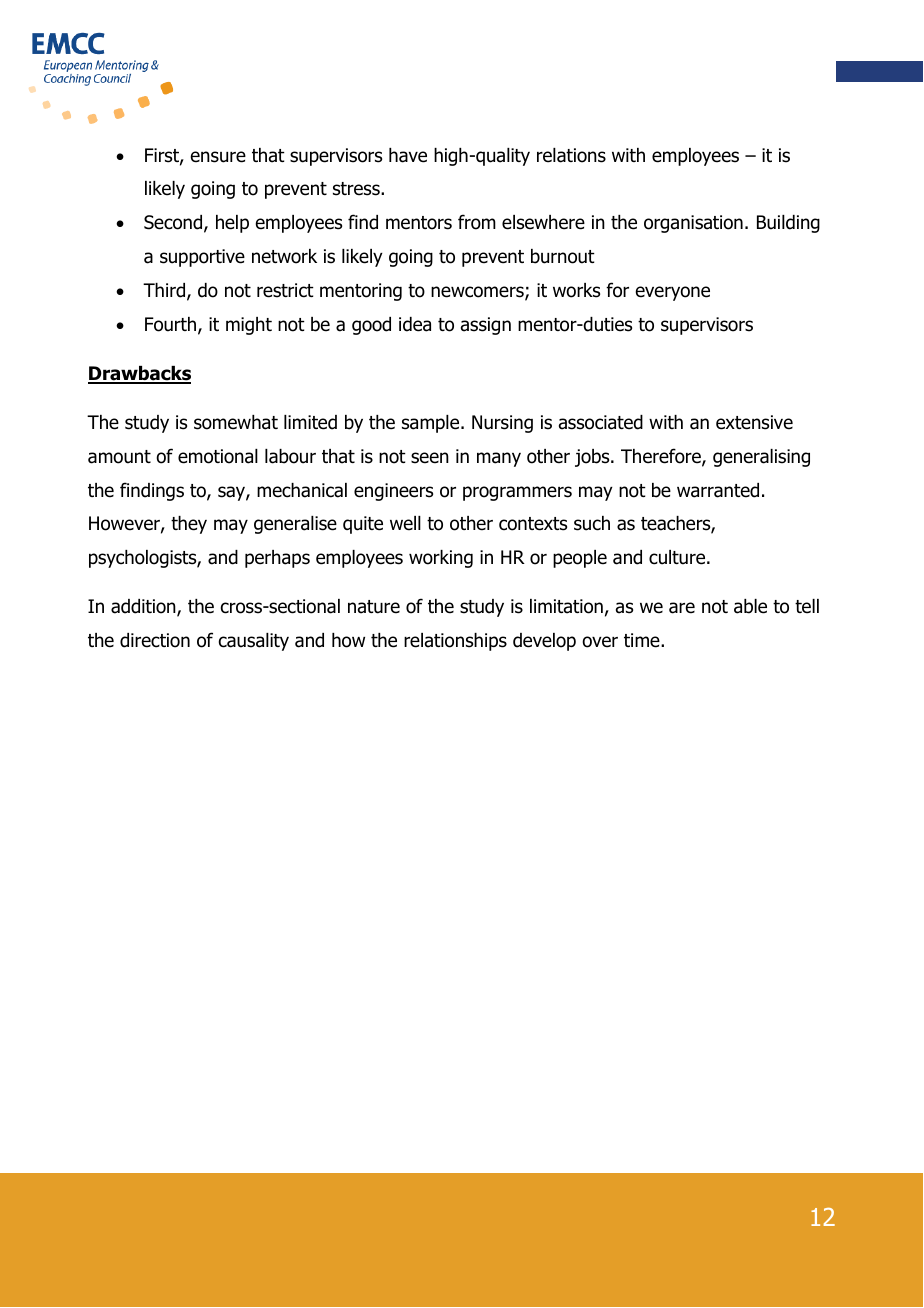 The height and width of the screenshot is (1308, 924). Describe the element at coordinates (408, 155) in the screenshot. I see `have` at that location.
